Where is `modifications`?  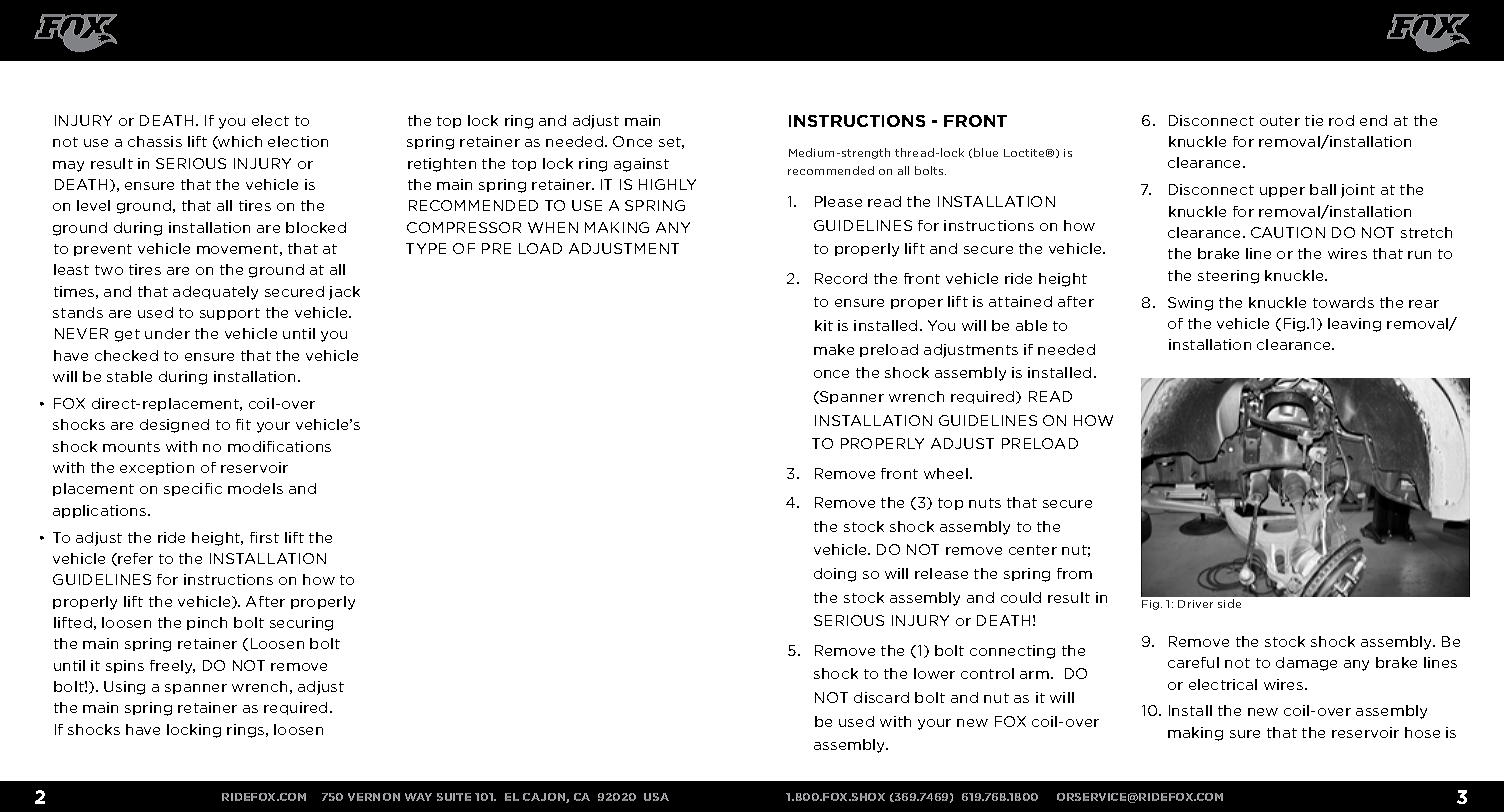
modifications is located at coordinates (279, 446).
